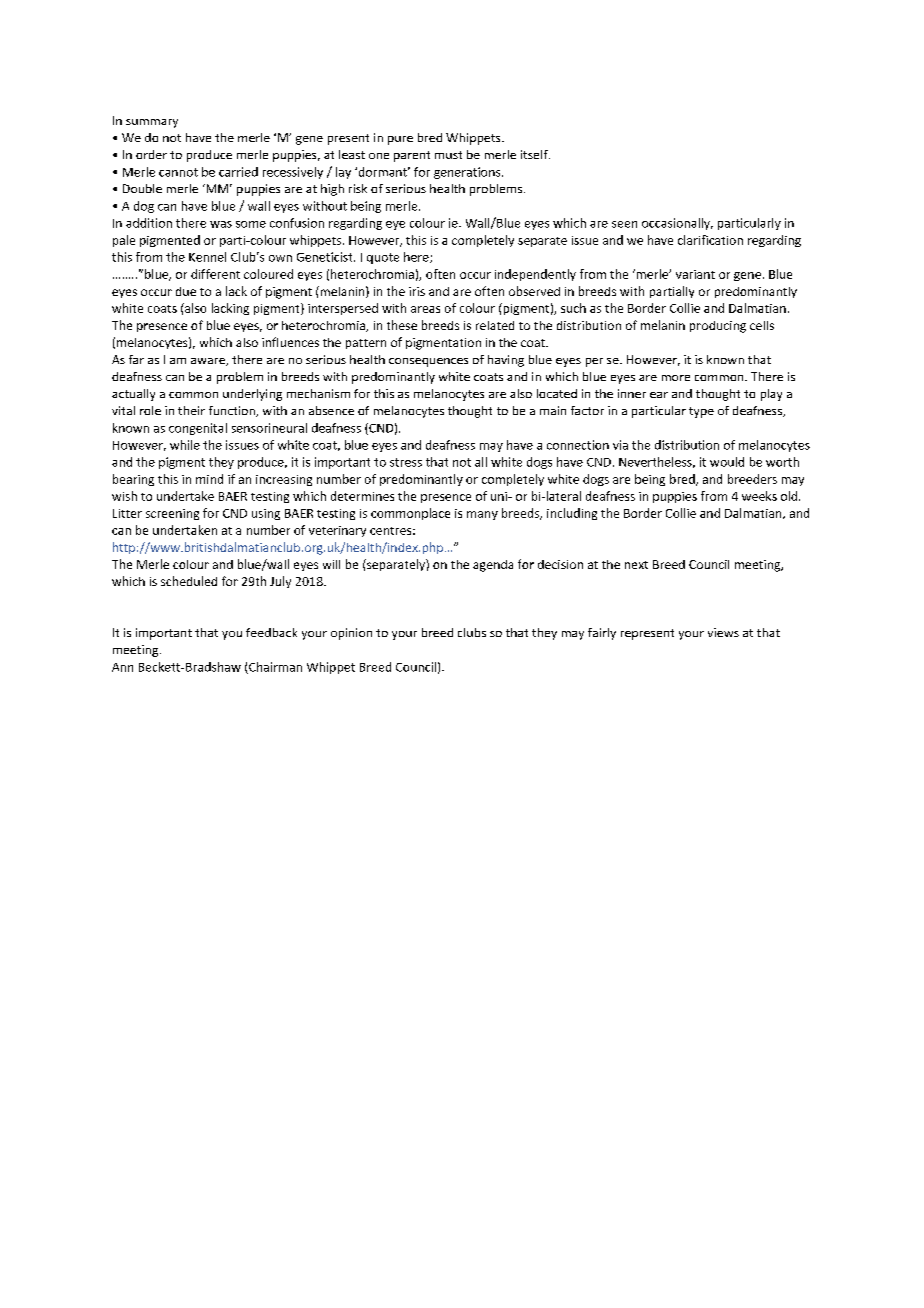 The height and width of the screenshot is (1308, 924). I want to click on opinion, so click(351, 634).
